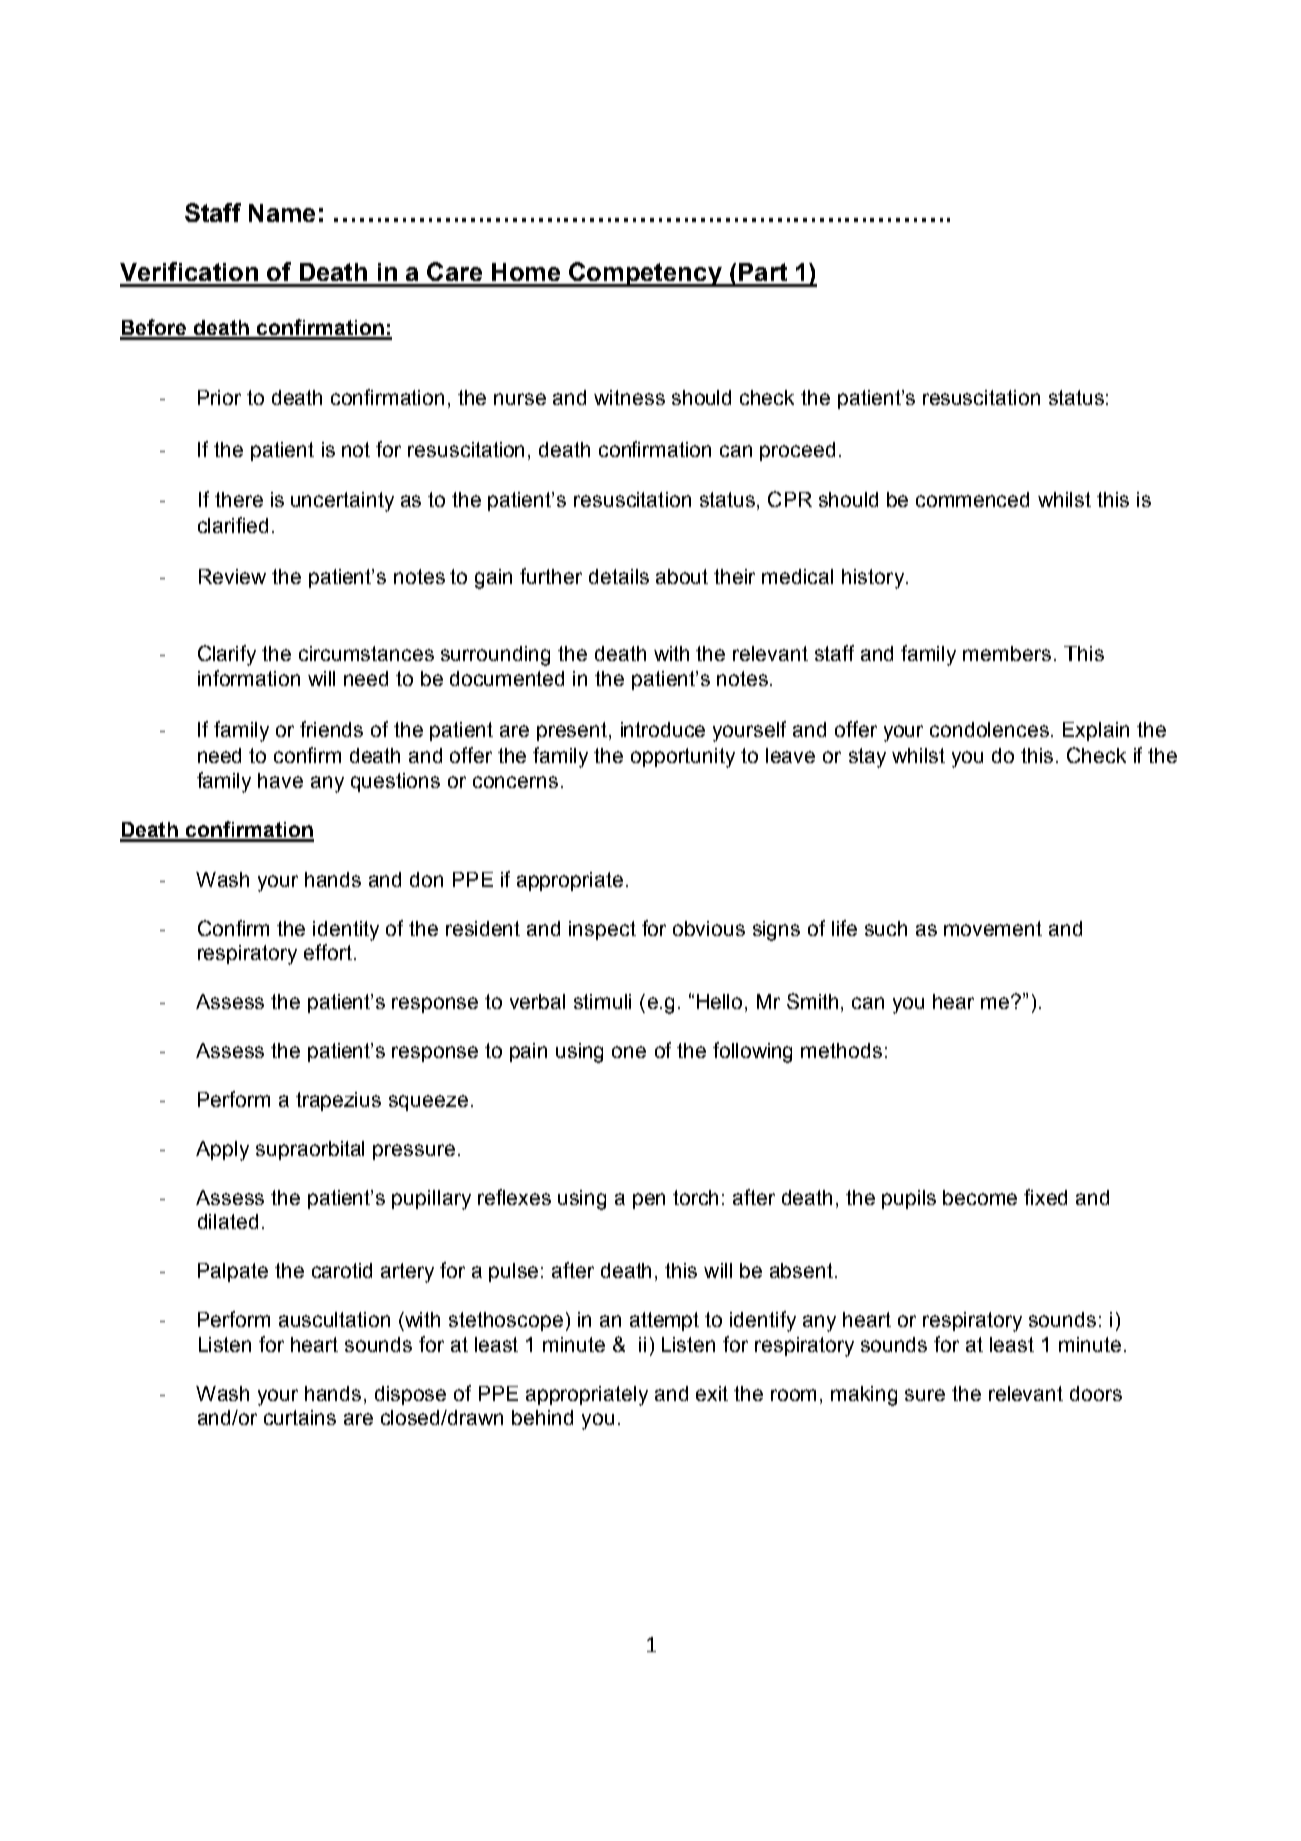  Describe the element at coordinates (712, 1393) in the screenshot. I see `exit` at that location.
